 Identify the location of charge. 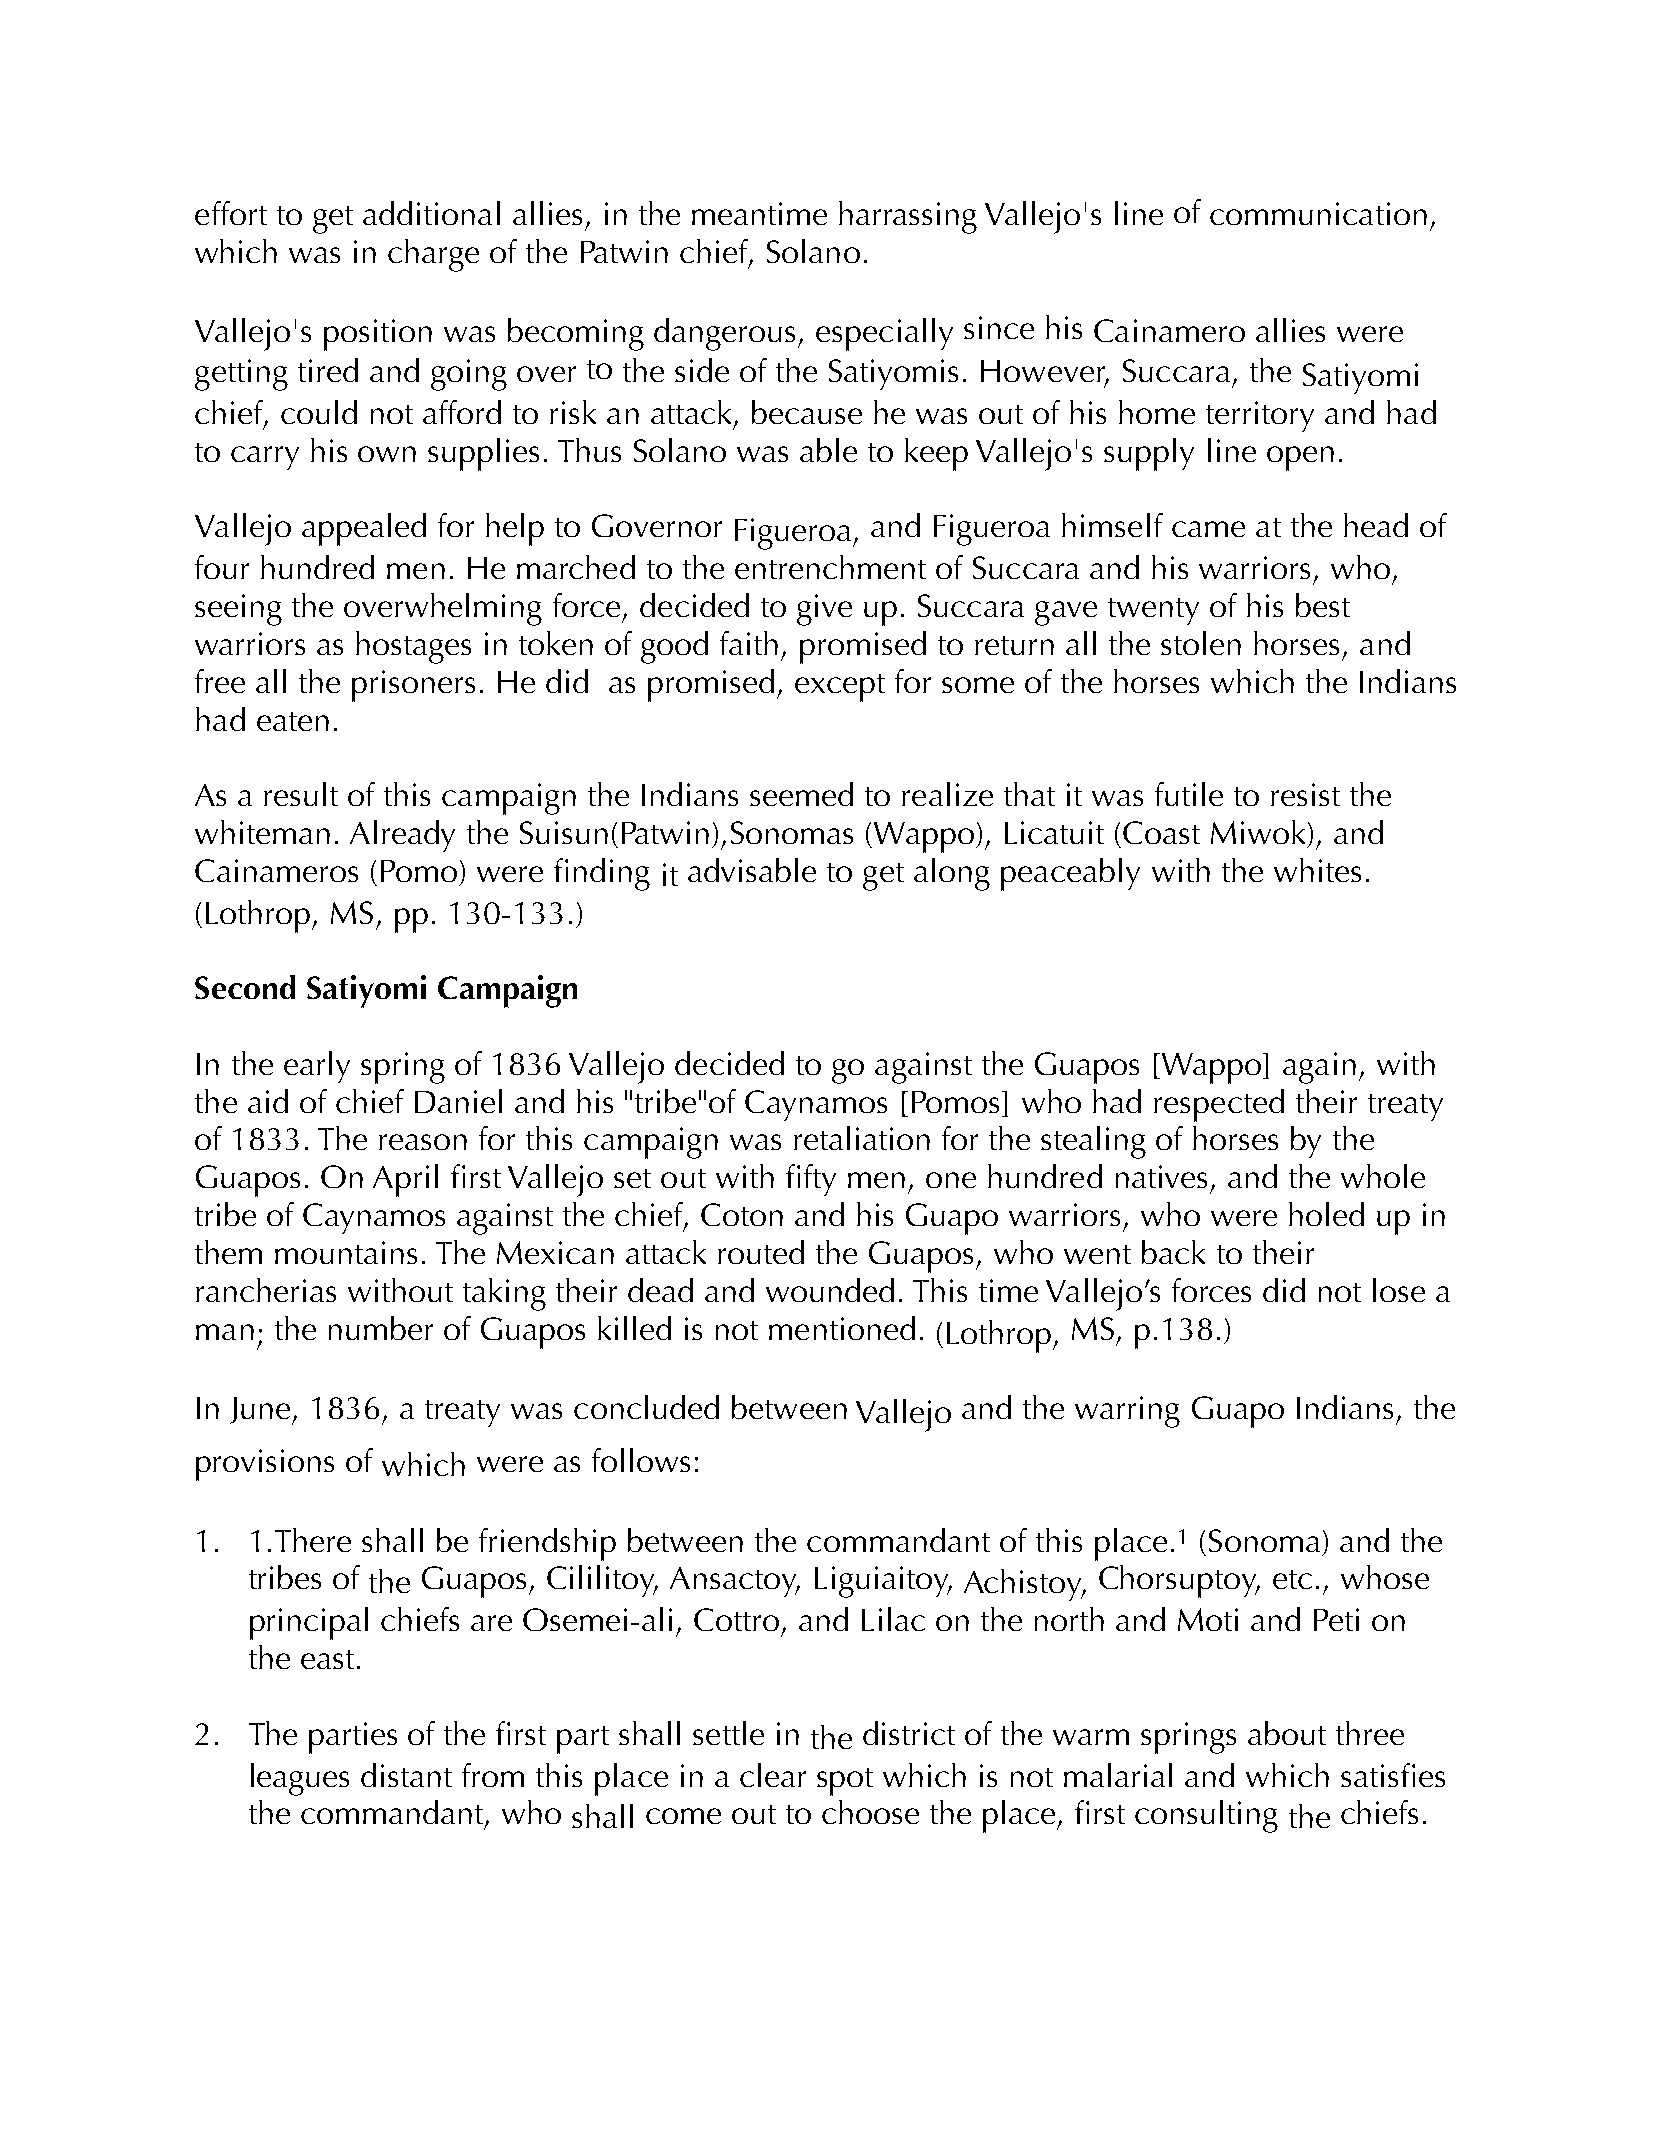
(433, 255).
